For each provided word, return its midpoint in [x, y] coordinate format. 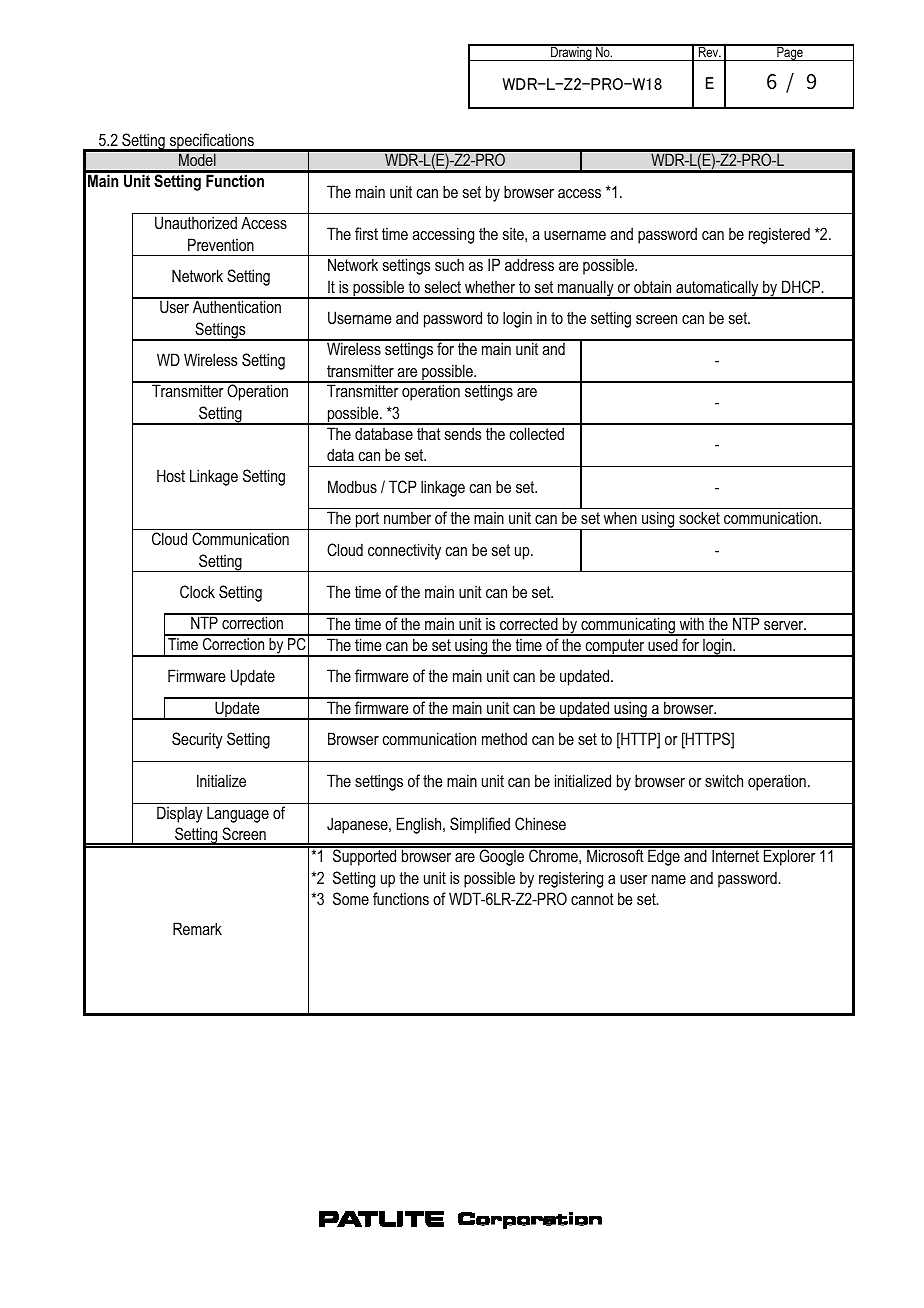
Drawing [571, 53]
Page [790, 53]
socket [699, 517]
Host [171, 475]
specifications [212, 142]
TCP [403, 486]
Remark [197, 928]
